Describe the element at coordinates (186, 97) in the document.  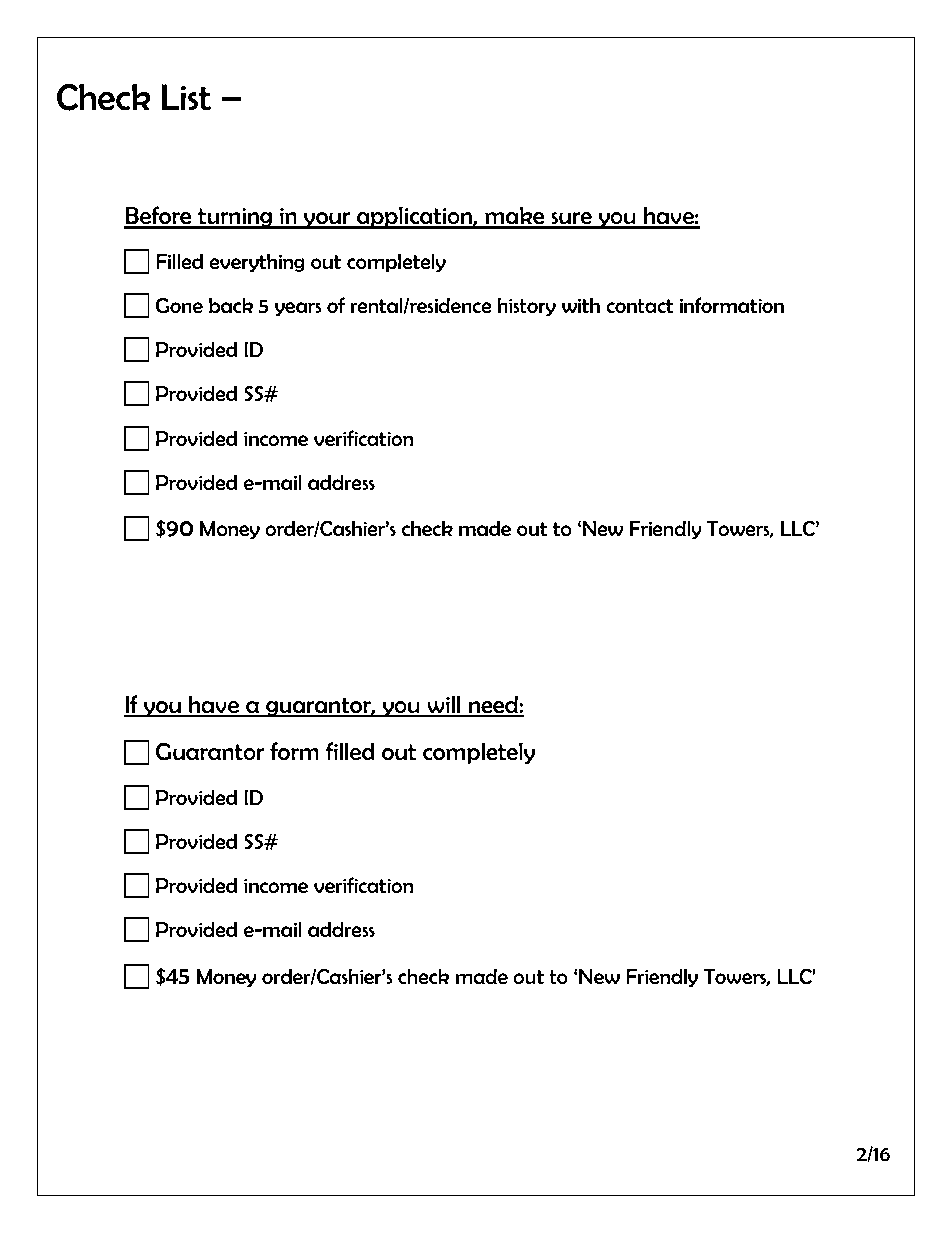
I see `List` at that location.
